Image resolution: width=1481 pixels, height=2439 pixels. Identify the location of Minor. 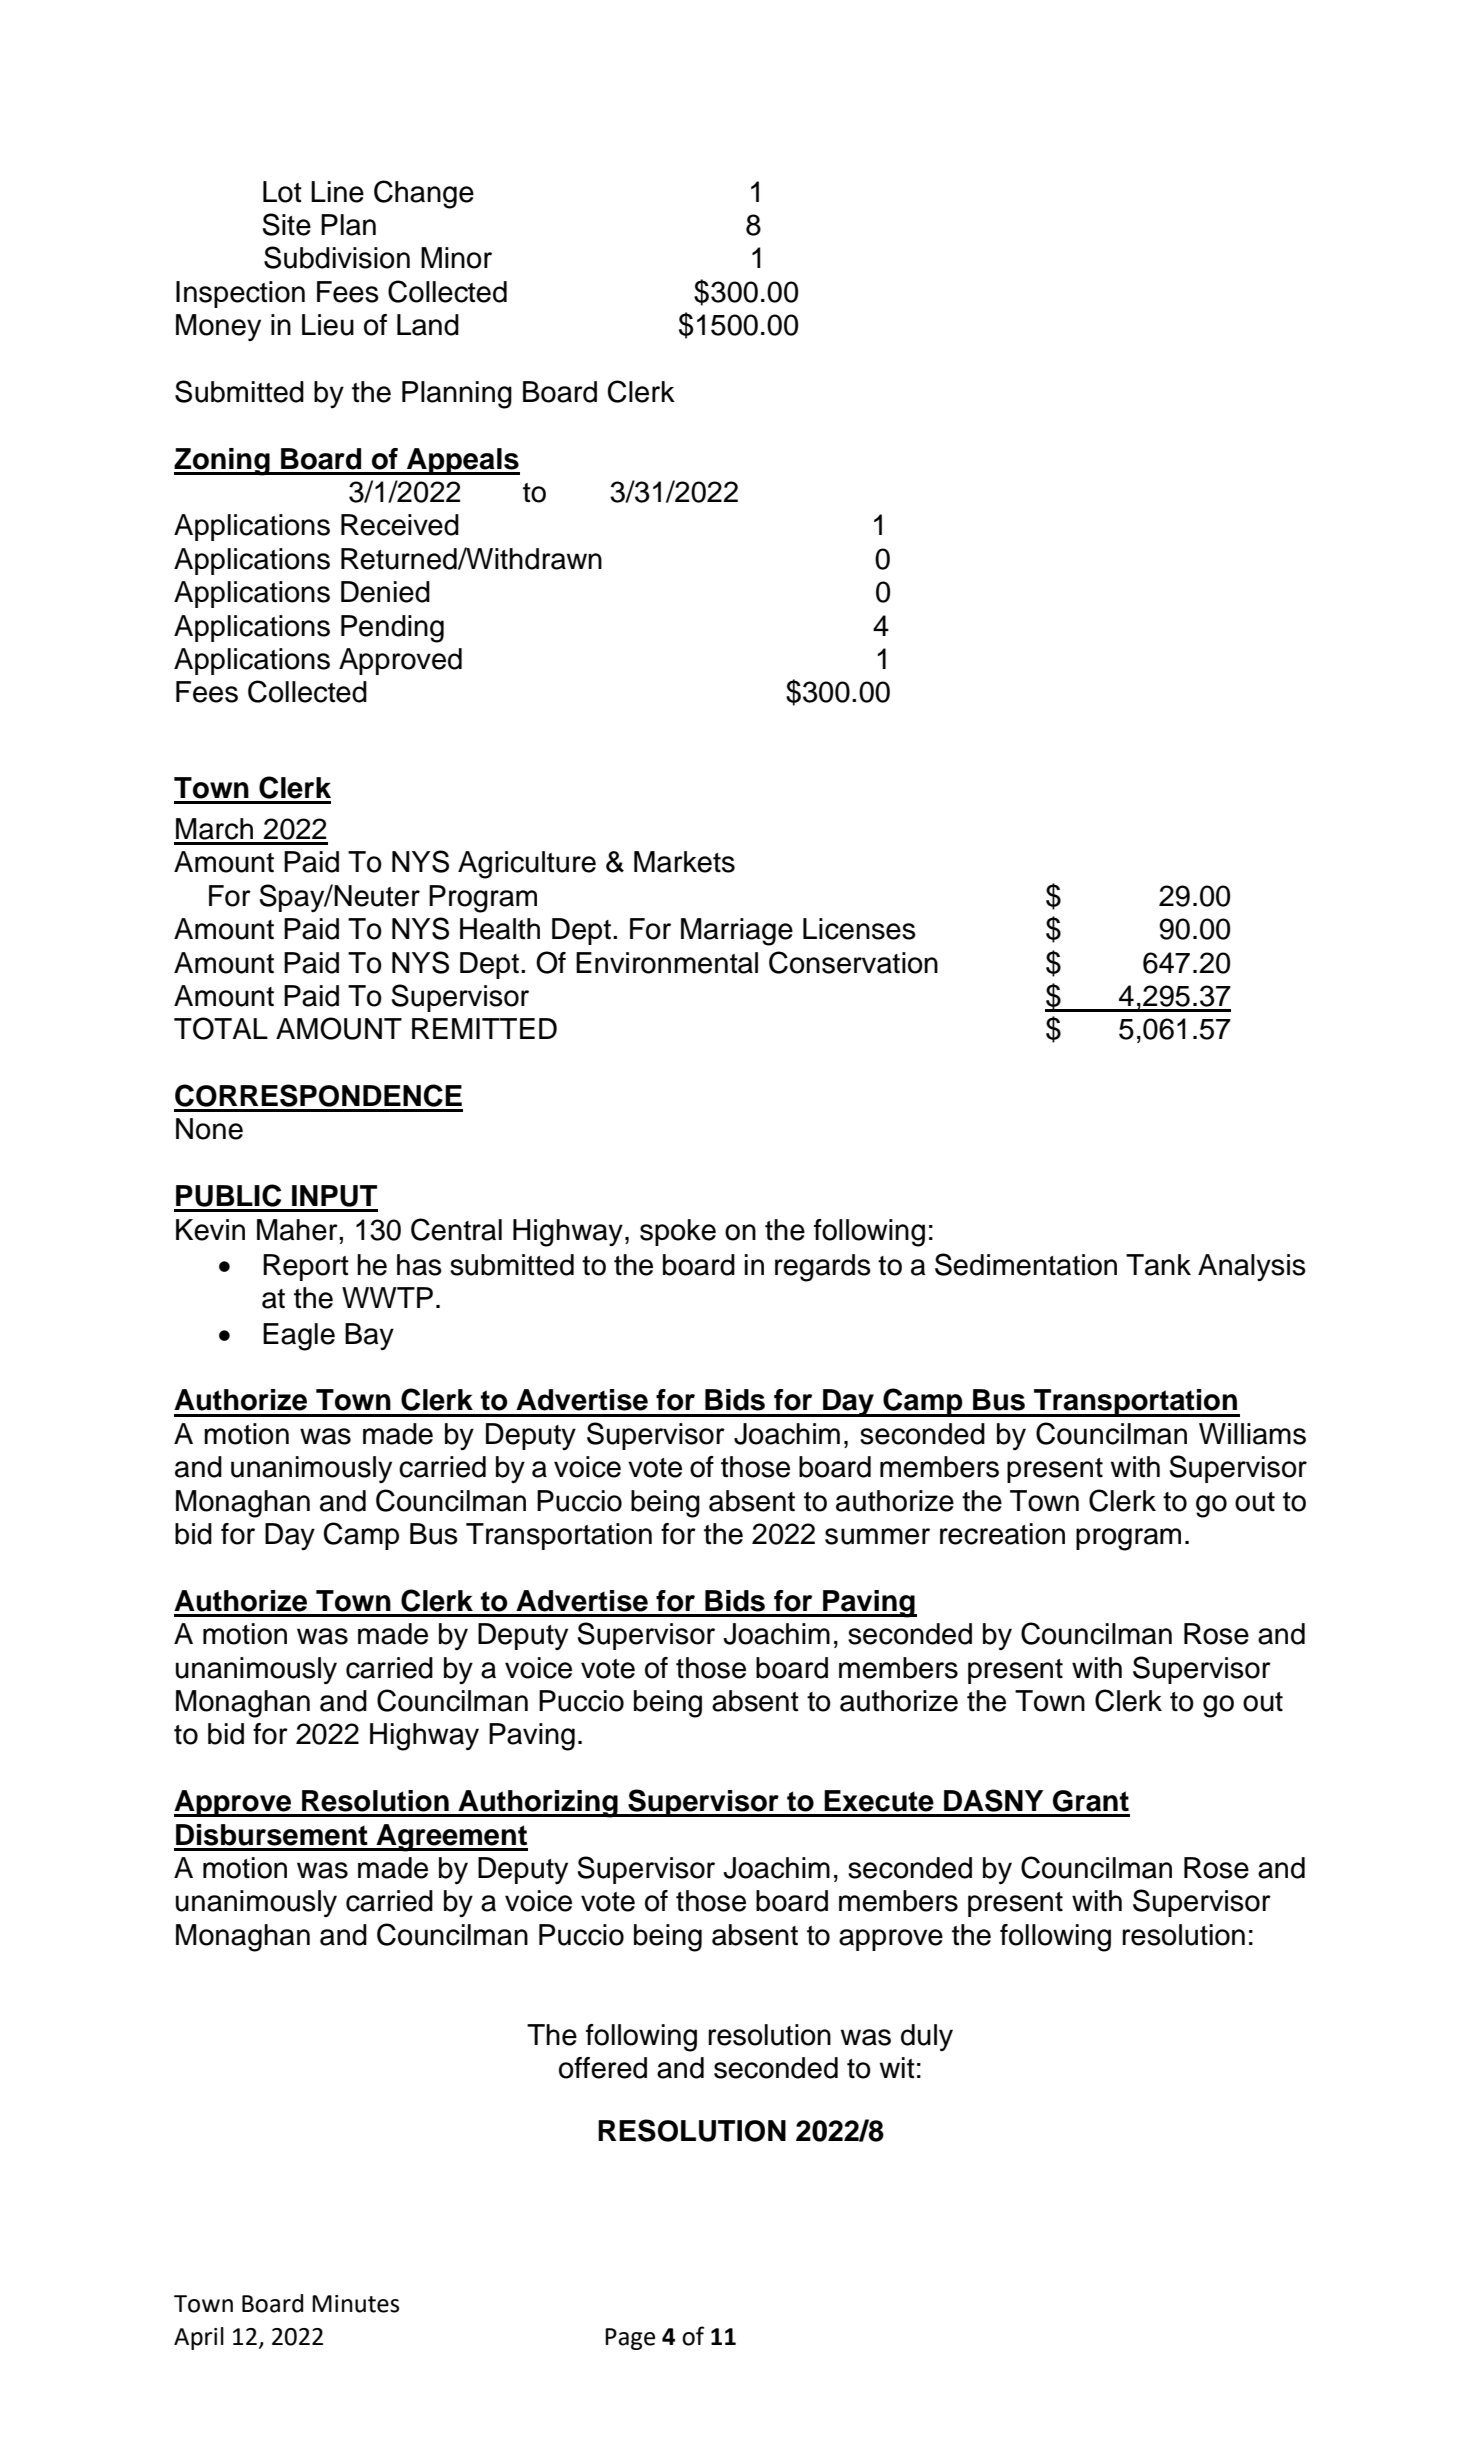
(456, 258).
